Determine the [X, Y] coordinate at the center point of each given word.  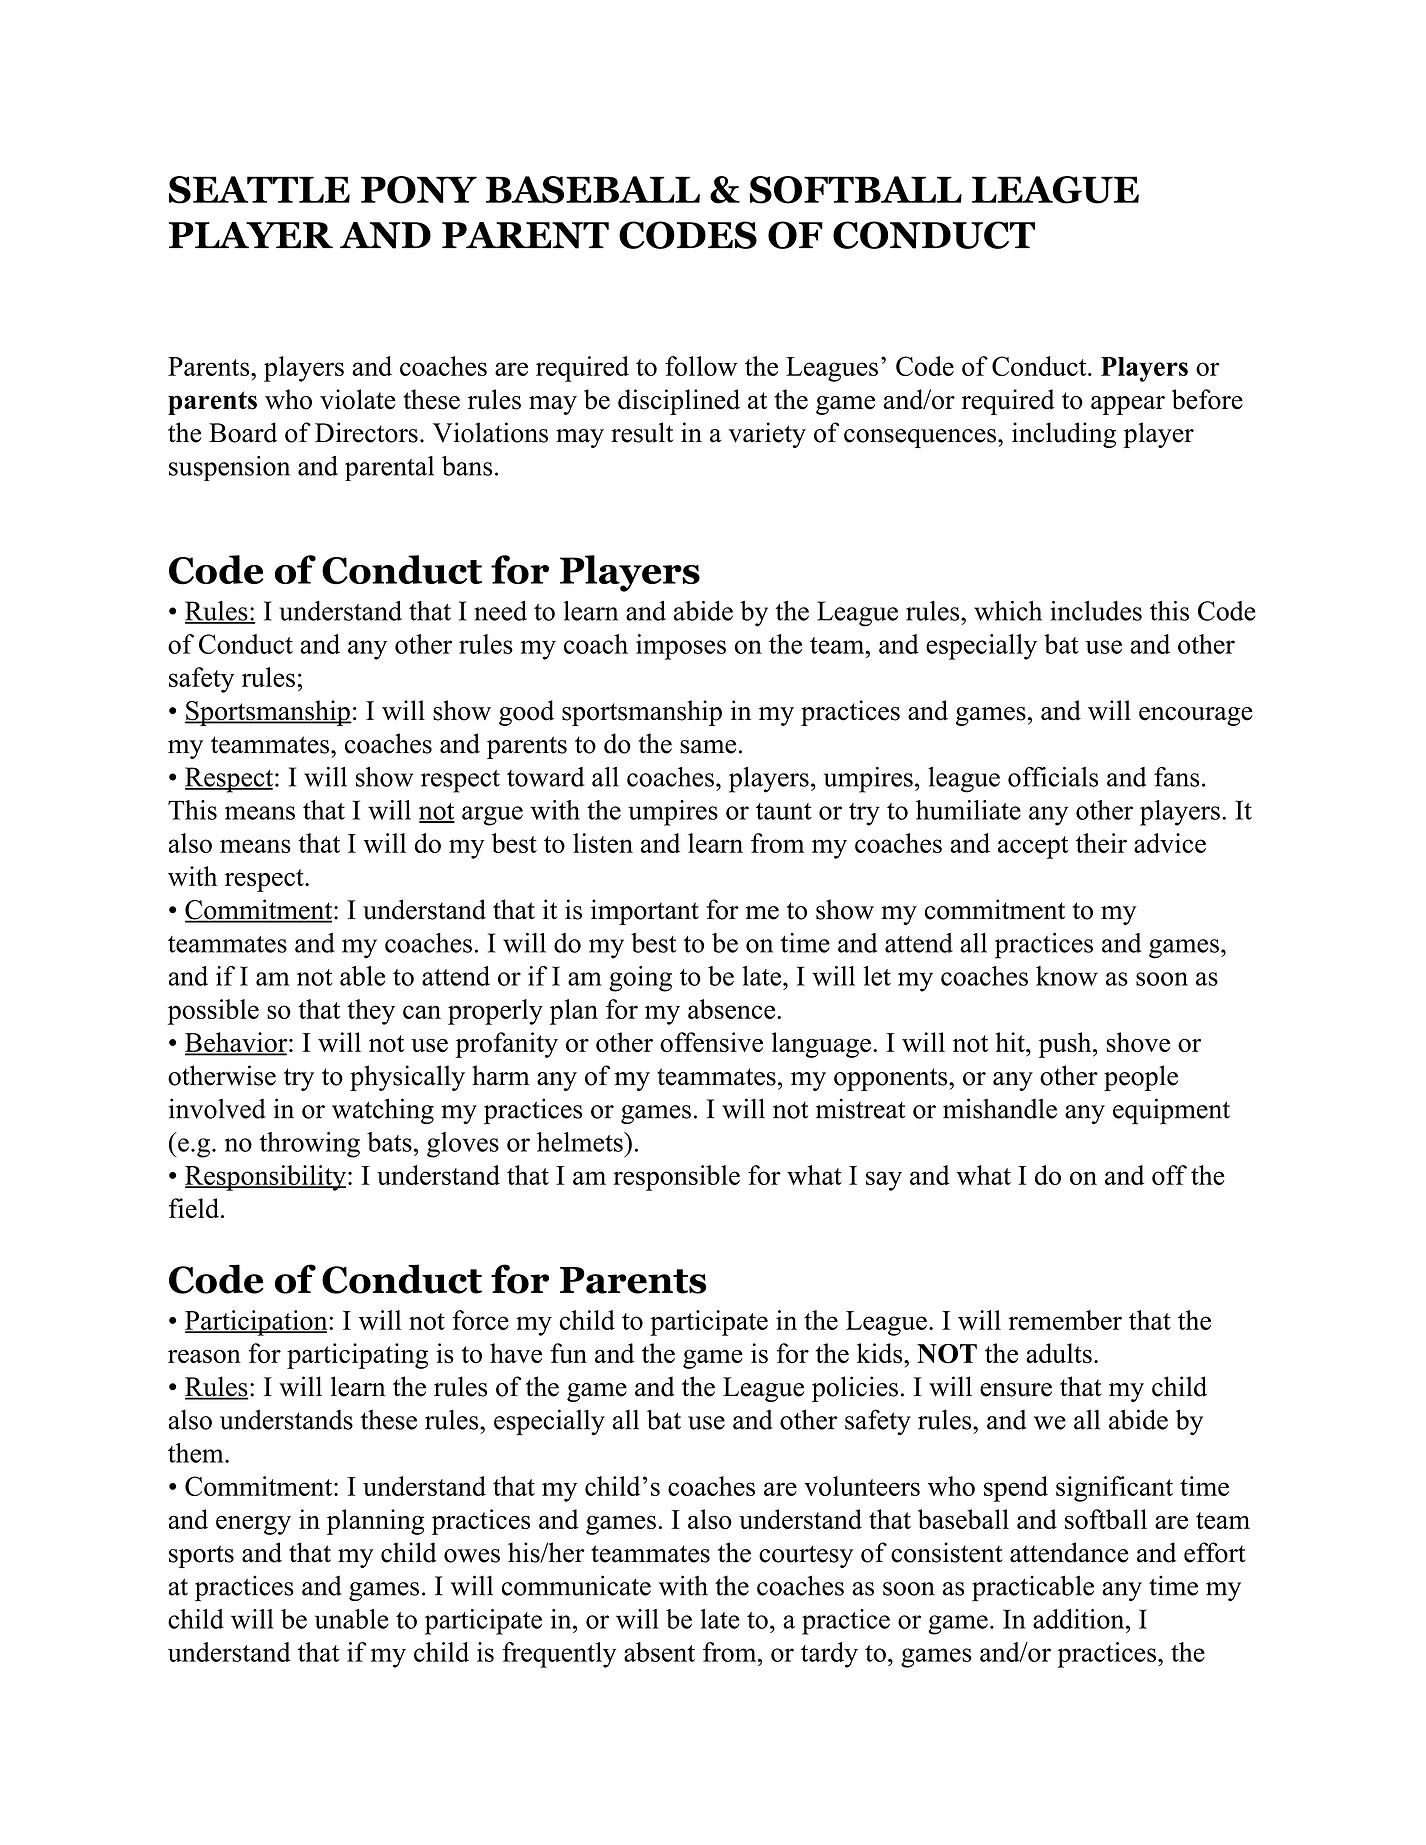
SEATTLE [259, 190]
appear [1128, 405]
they [371, 1012]
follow [701, 366]
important [645, 912]
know [1067, 976]
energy [253, 1525]
